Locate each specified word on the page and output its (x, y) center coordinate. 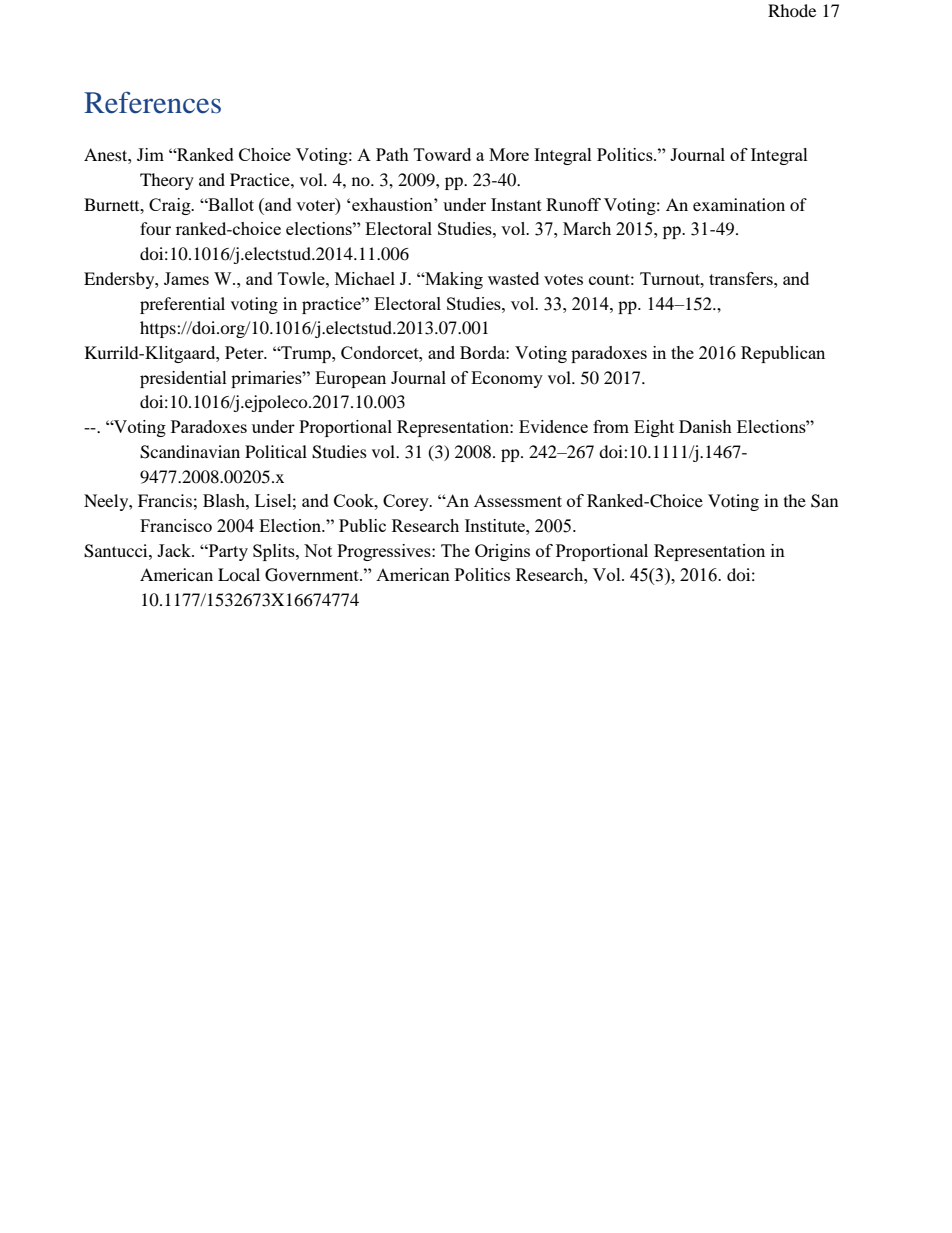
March (587, 228)
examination (739, 204)
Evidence (553, 426)
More (509, 154)
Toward (442, 154)
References (152, 102)
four (155, 228)
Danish (705, 426)
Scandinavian (190, 452)
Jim (150, 154)
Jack (175, 550)
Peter (245, 352)
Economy (507, 379)
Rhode (792, 10)
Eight (654, 428)
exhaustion (393, 204)
